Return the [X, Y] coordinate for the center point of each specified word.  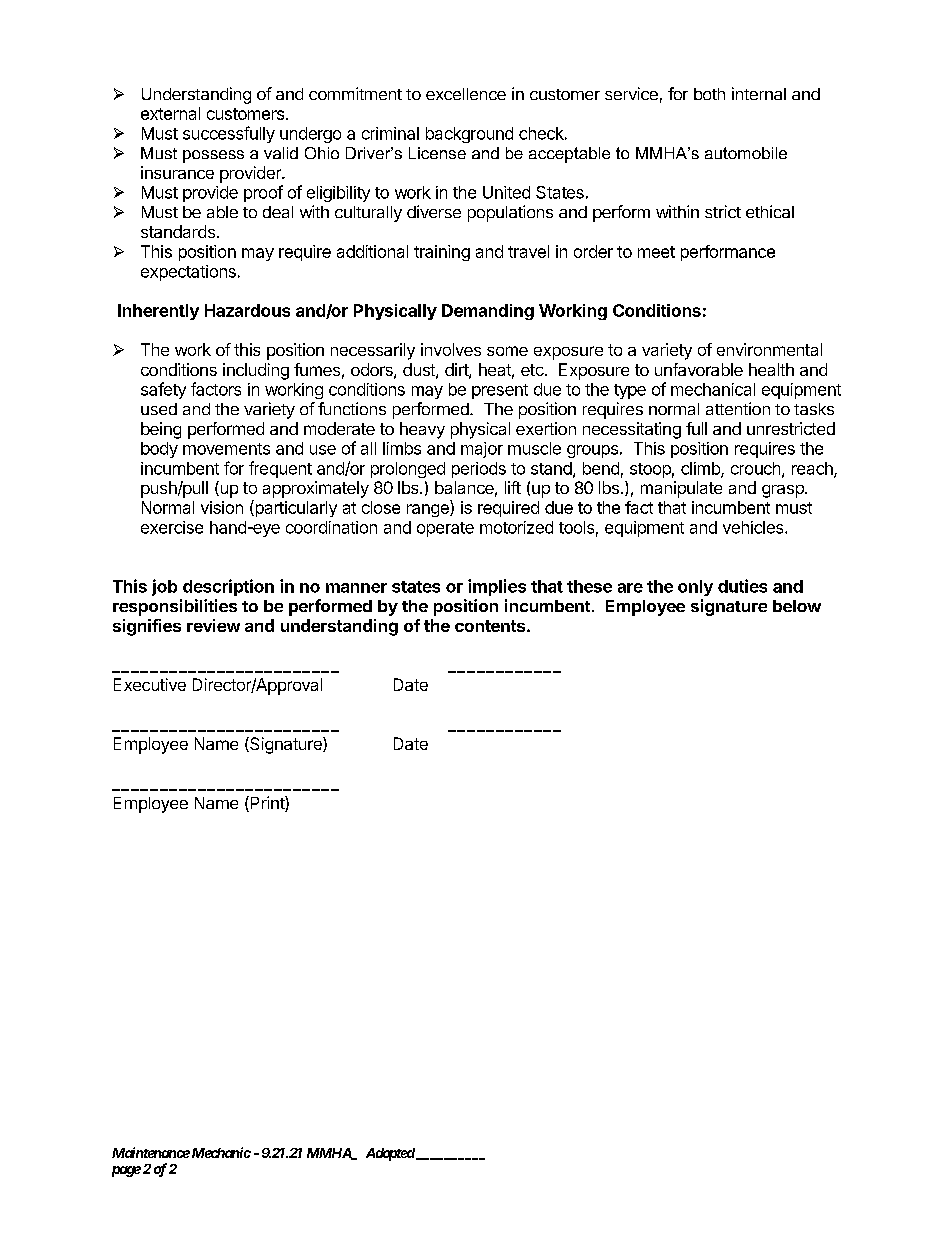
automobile [746, 153]
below [797, 606]
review [213, 625]
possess [213, 156]
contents [491, 626]
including [256, 371]
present [500, 391]
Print [267, 804]
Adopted [390, 1154]
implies [497, 587]
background [469, 135]
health [771, 369]
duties [742, 586]
